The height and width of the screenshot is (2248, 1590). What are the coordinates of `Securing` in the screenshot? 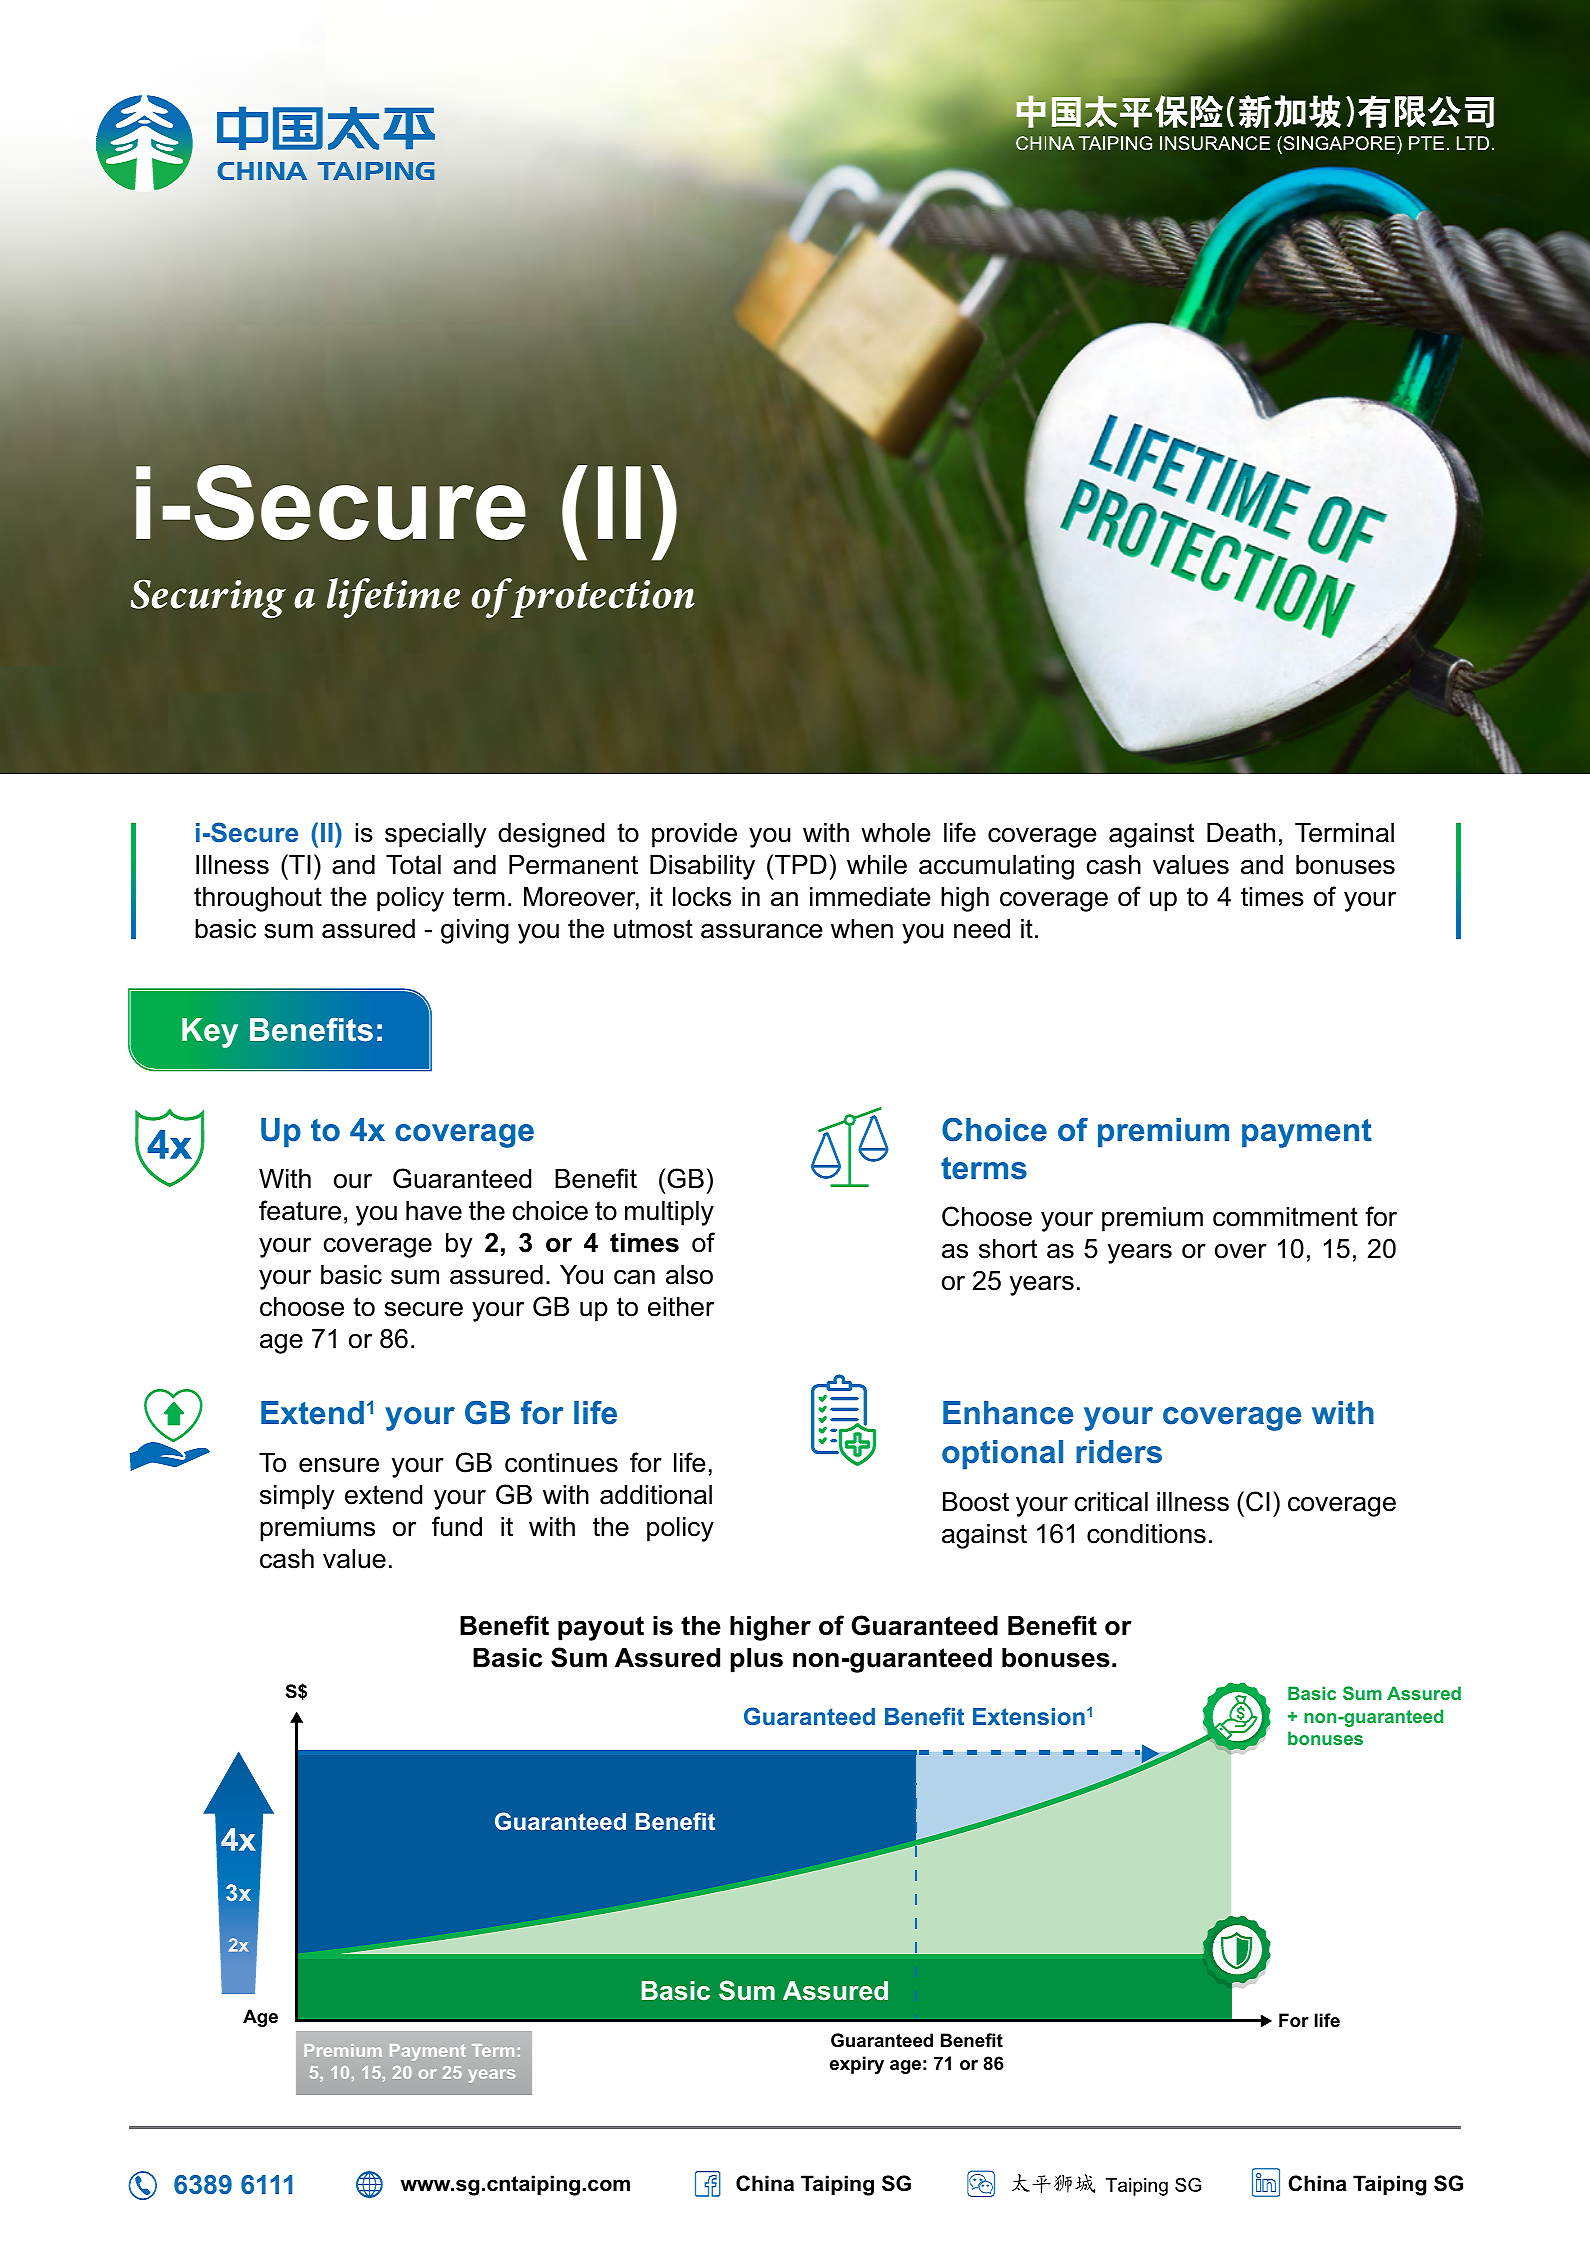 It's located at (208, 599).
